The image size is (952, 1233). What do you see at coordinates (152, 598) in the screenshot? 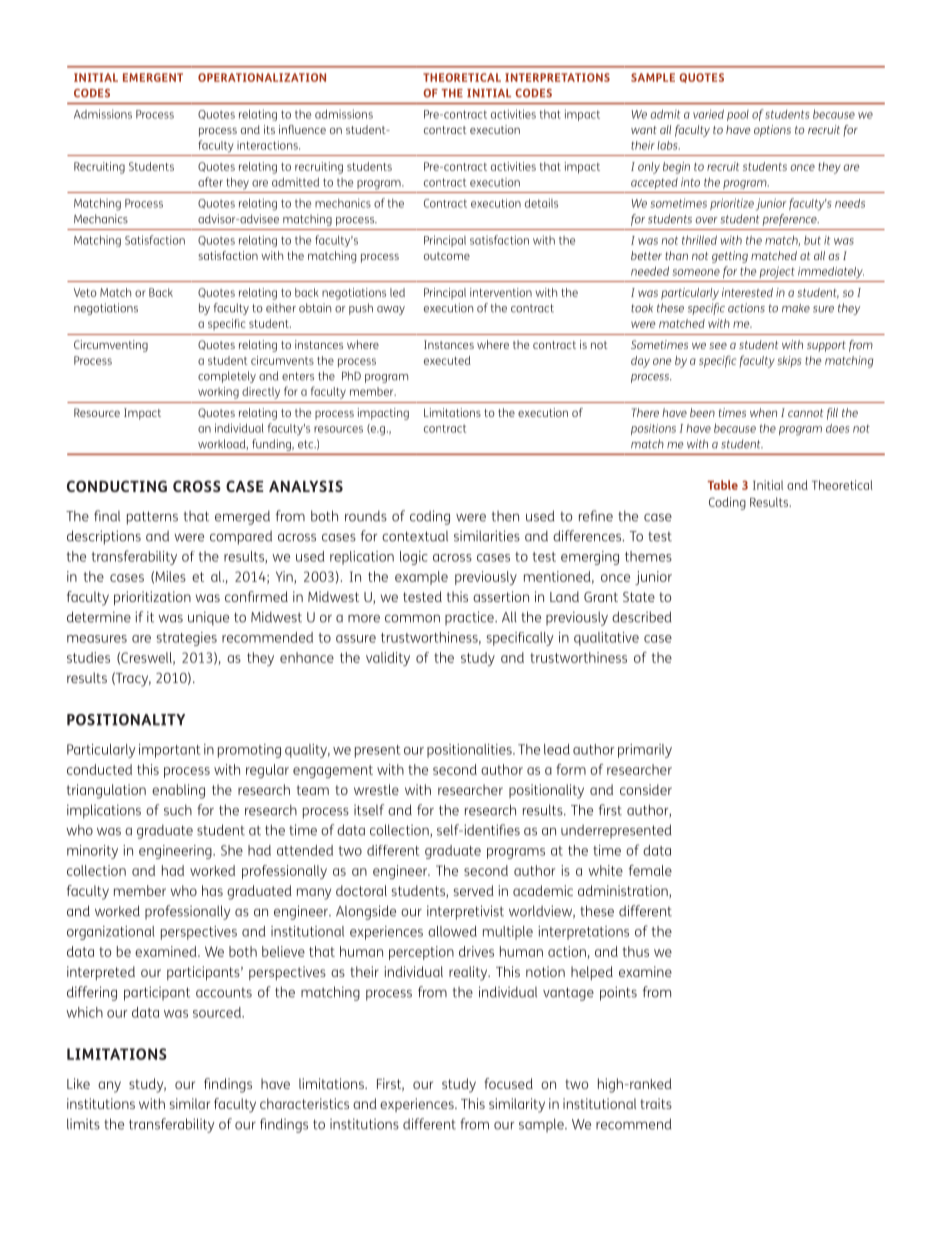
I see `prioritization` at bounding box center [152, 598].
